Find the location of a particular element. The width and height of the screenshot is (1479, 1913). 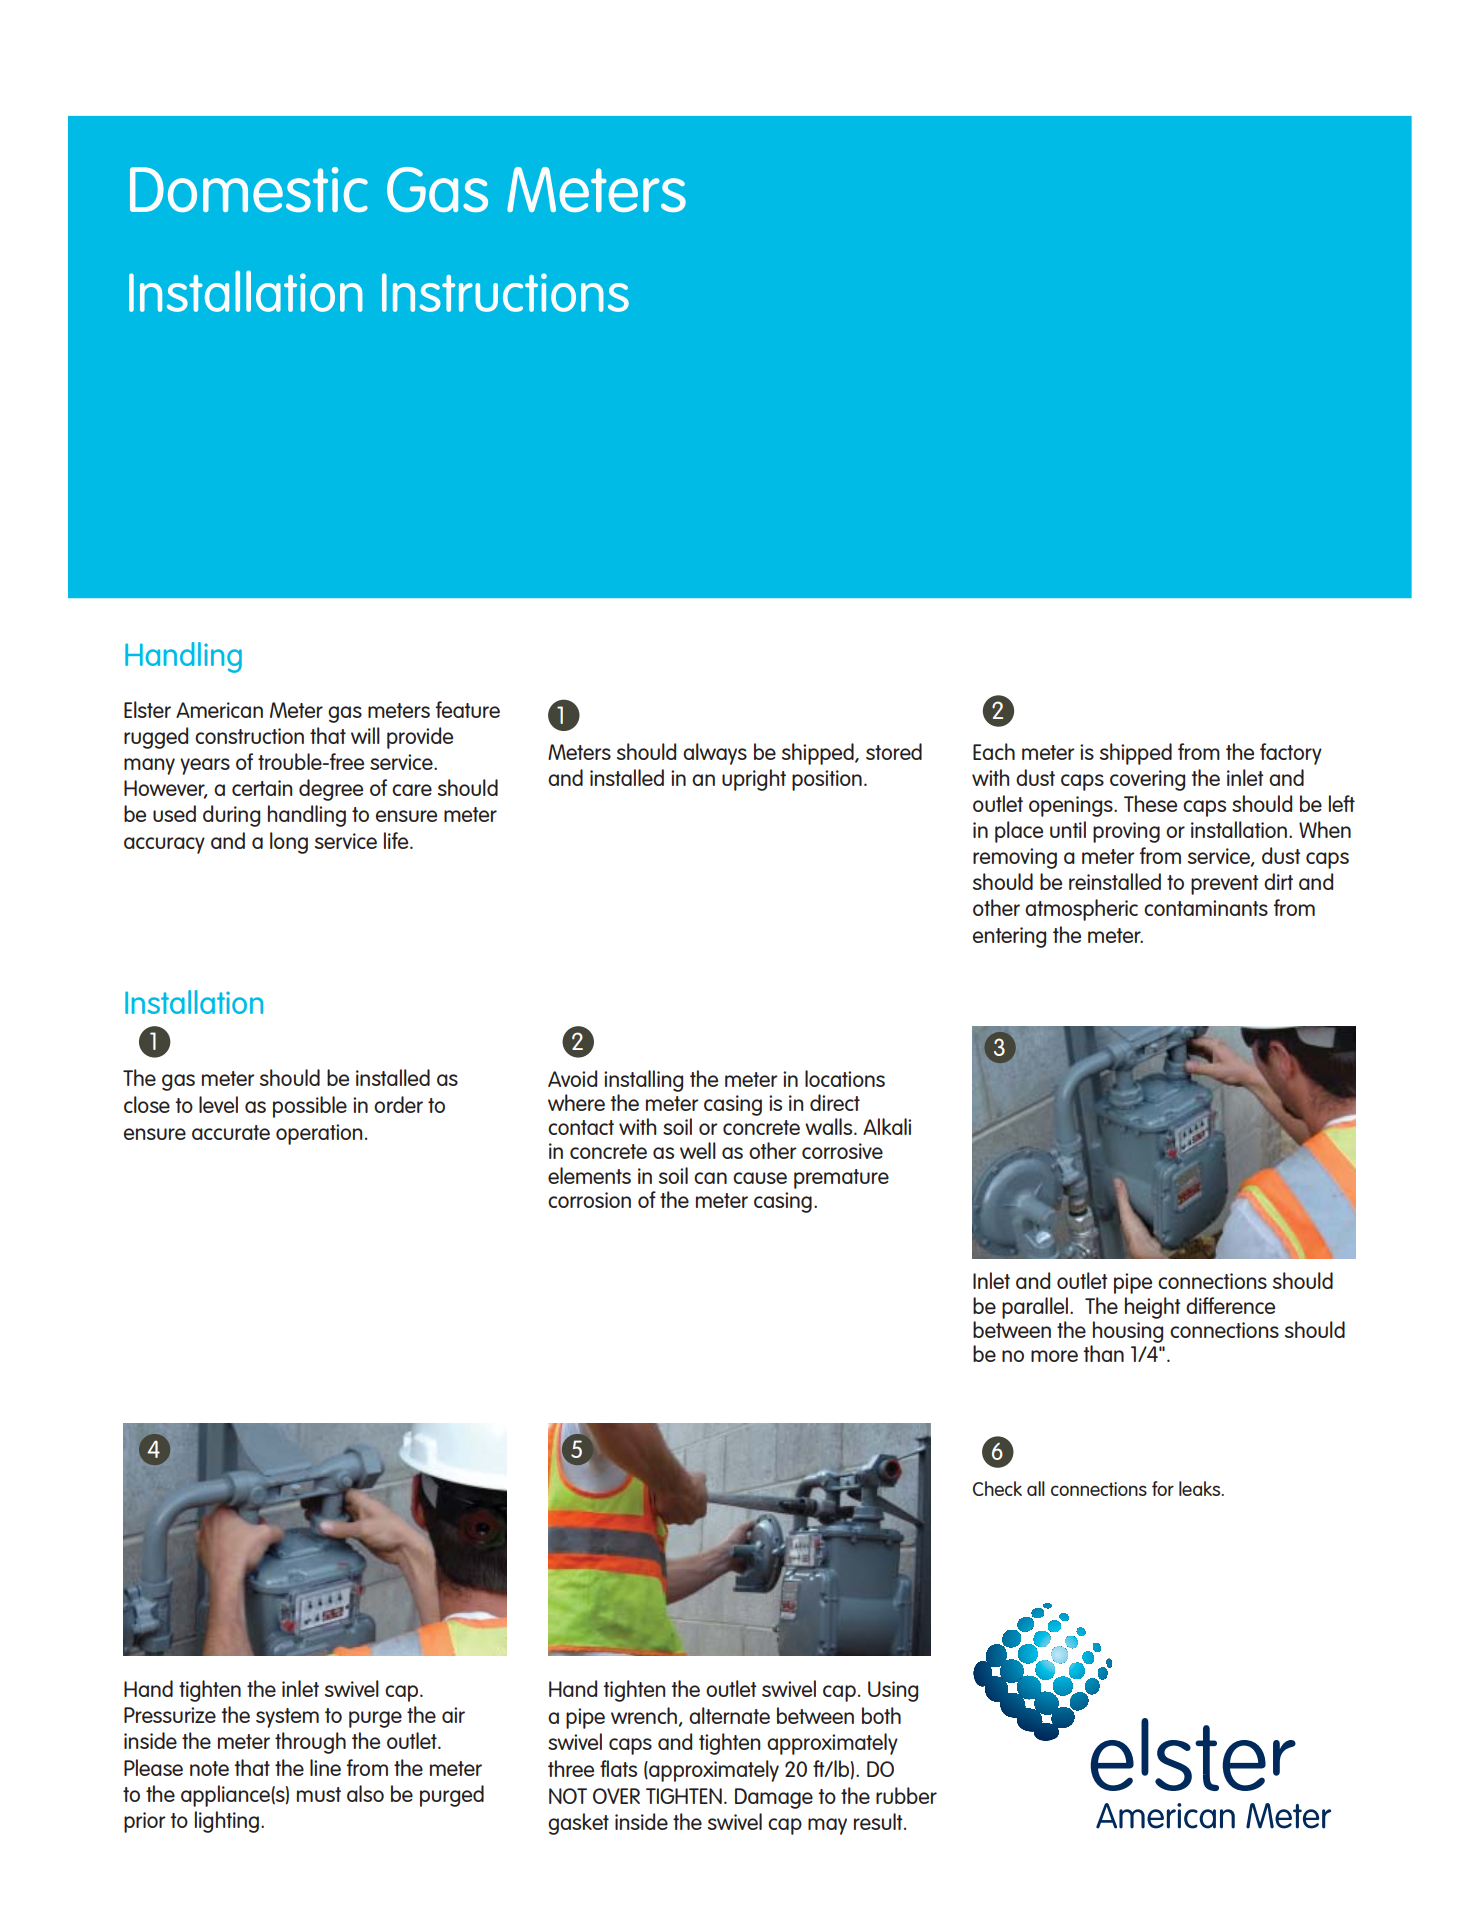

factory is located at coordinates (1291, 754).
